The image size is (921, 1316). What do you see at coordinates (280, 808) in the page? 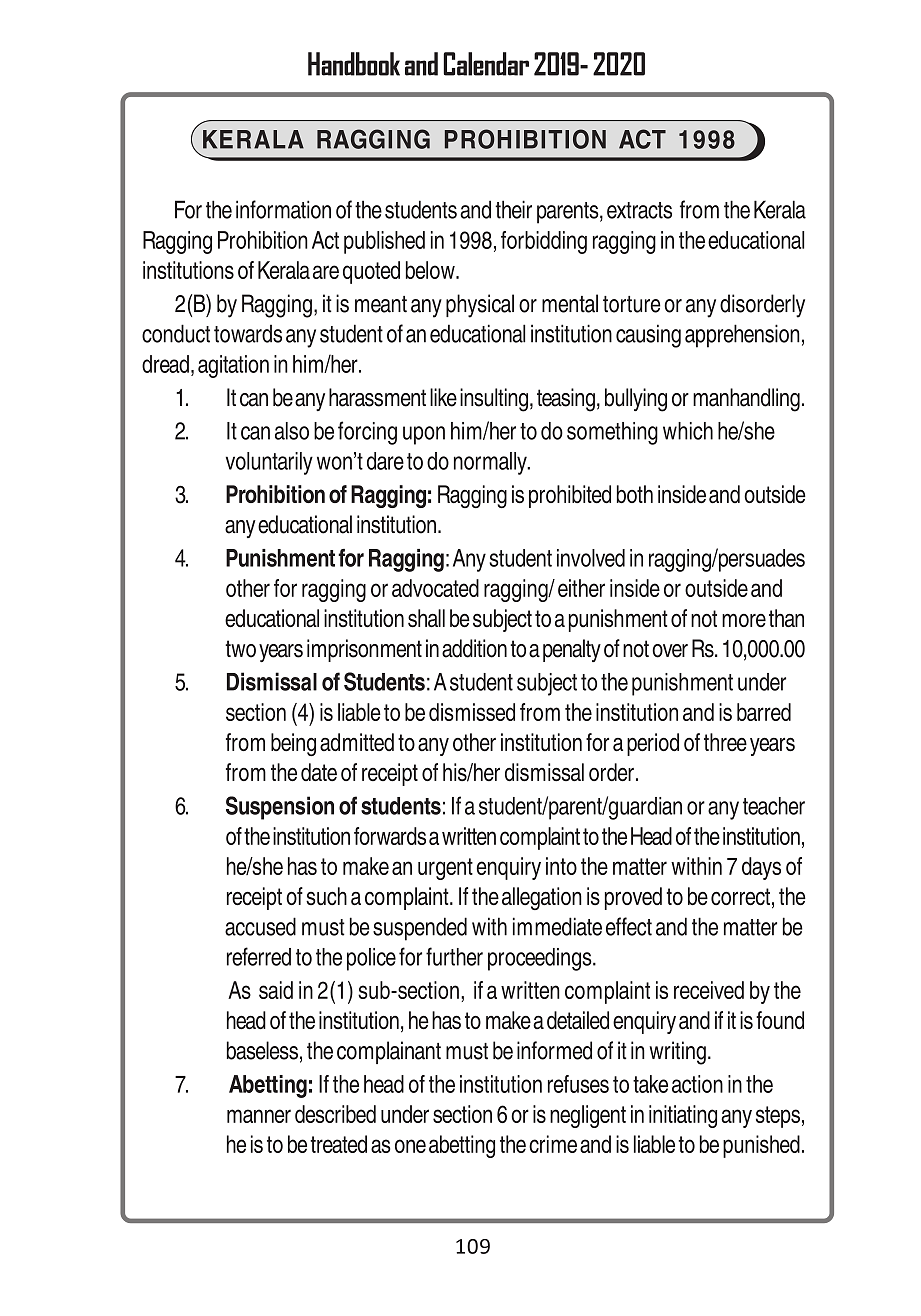
I see `Suspension` at bounding box center [280, 808].
